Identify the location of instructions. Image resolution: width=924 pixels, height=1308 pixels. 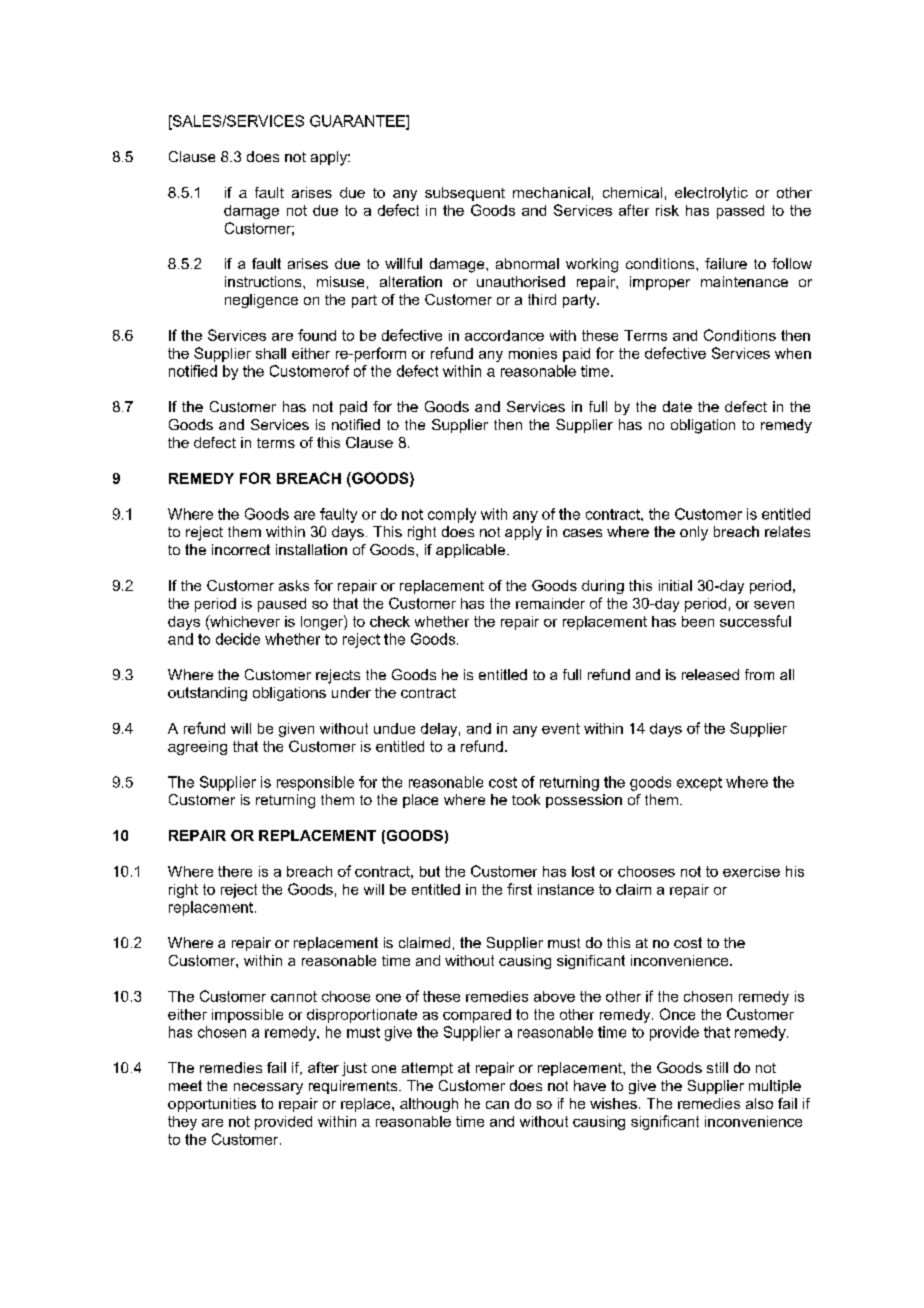
(264, 281).
